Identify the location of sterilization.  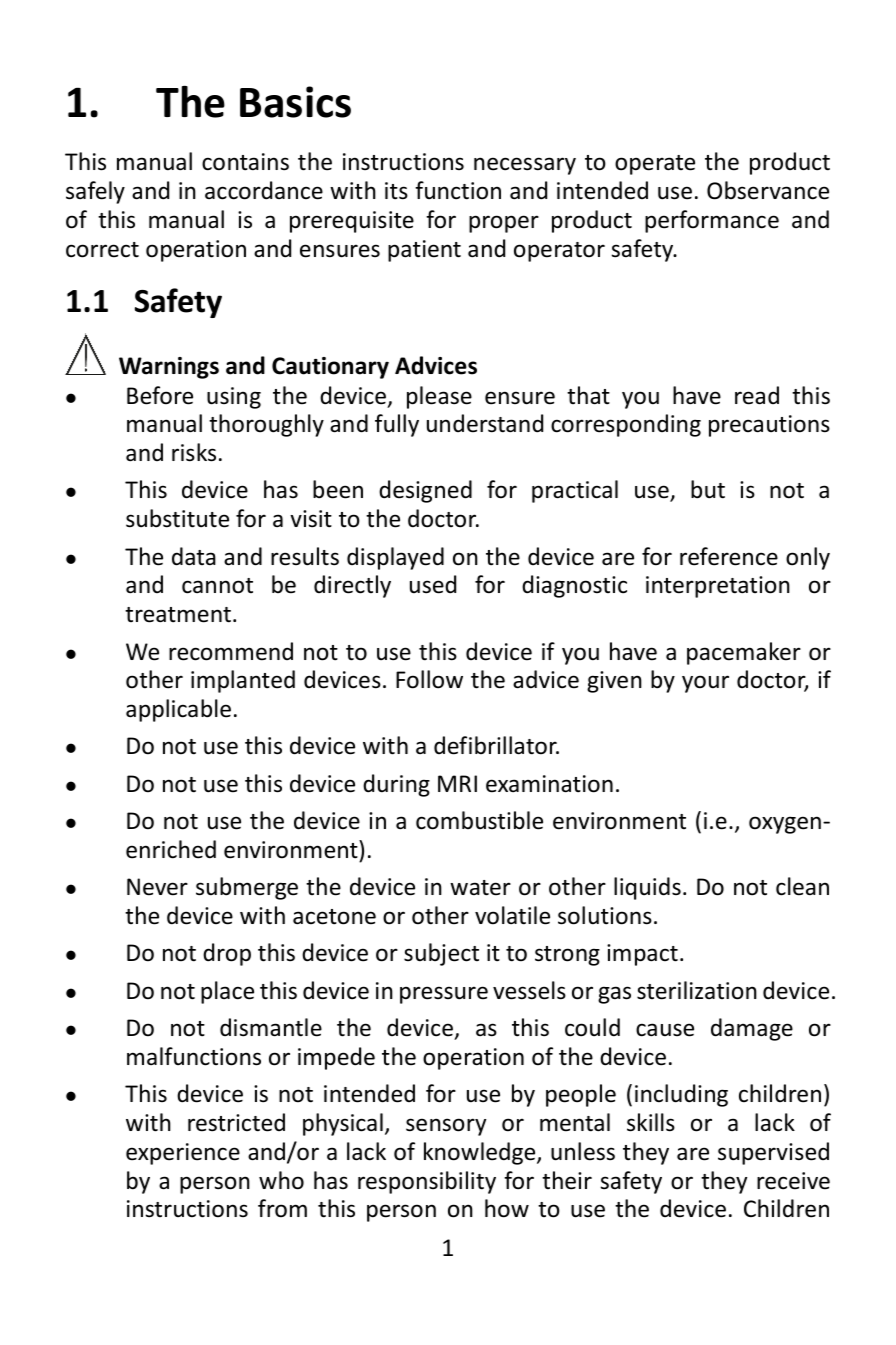
(697, 990).
